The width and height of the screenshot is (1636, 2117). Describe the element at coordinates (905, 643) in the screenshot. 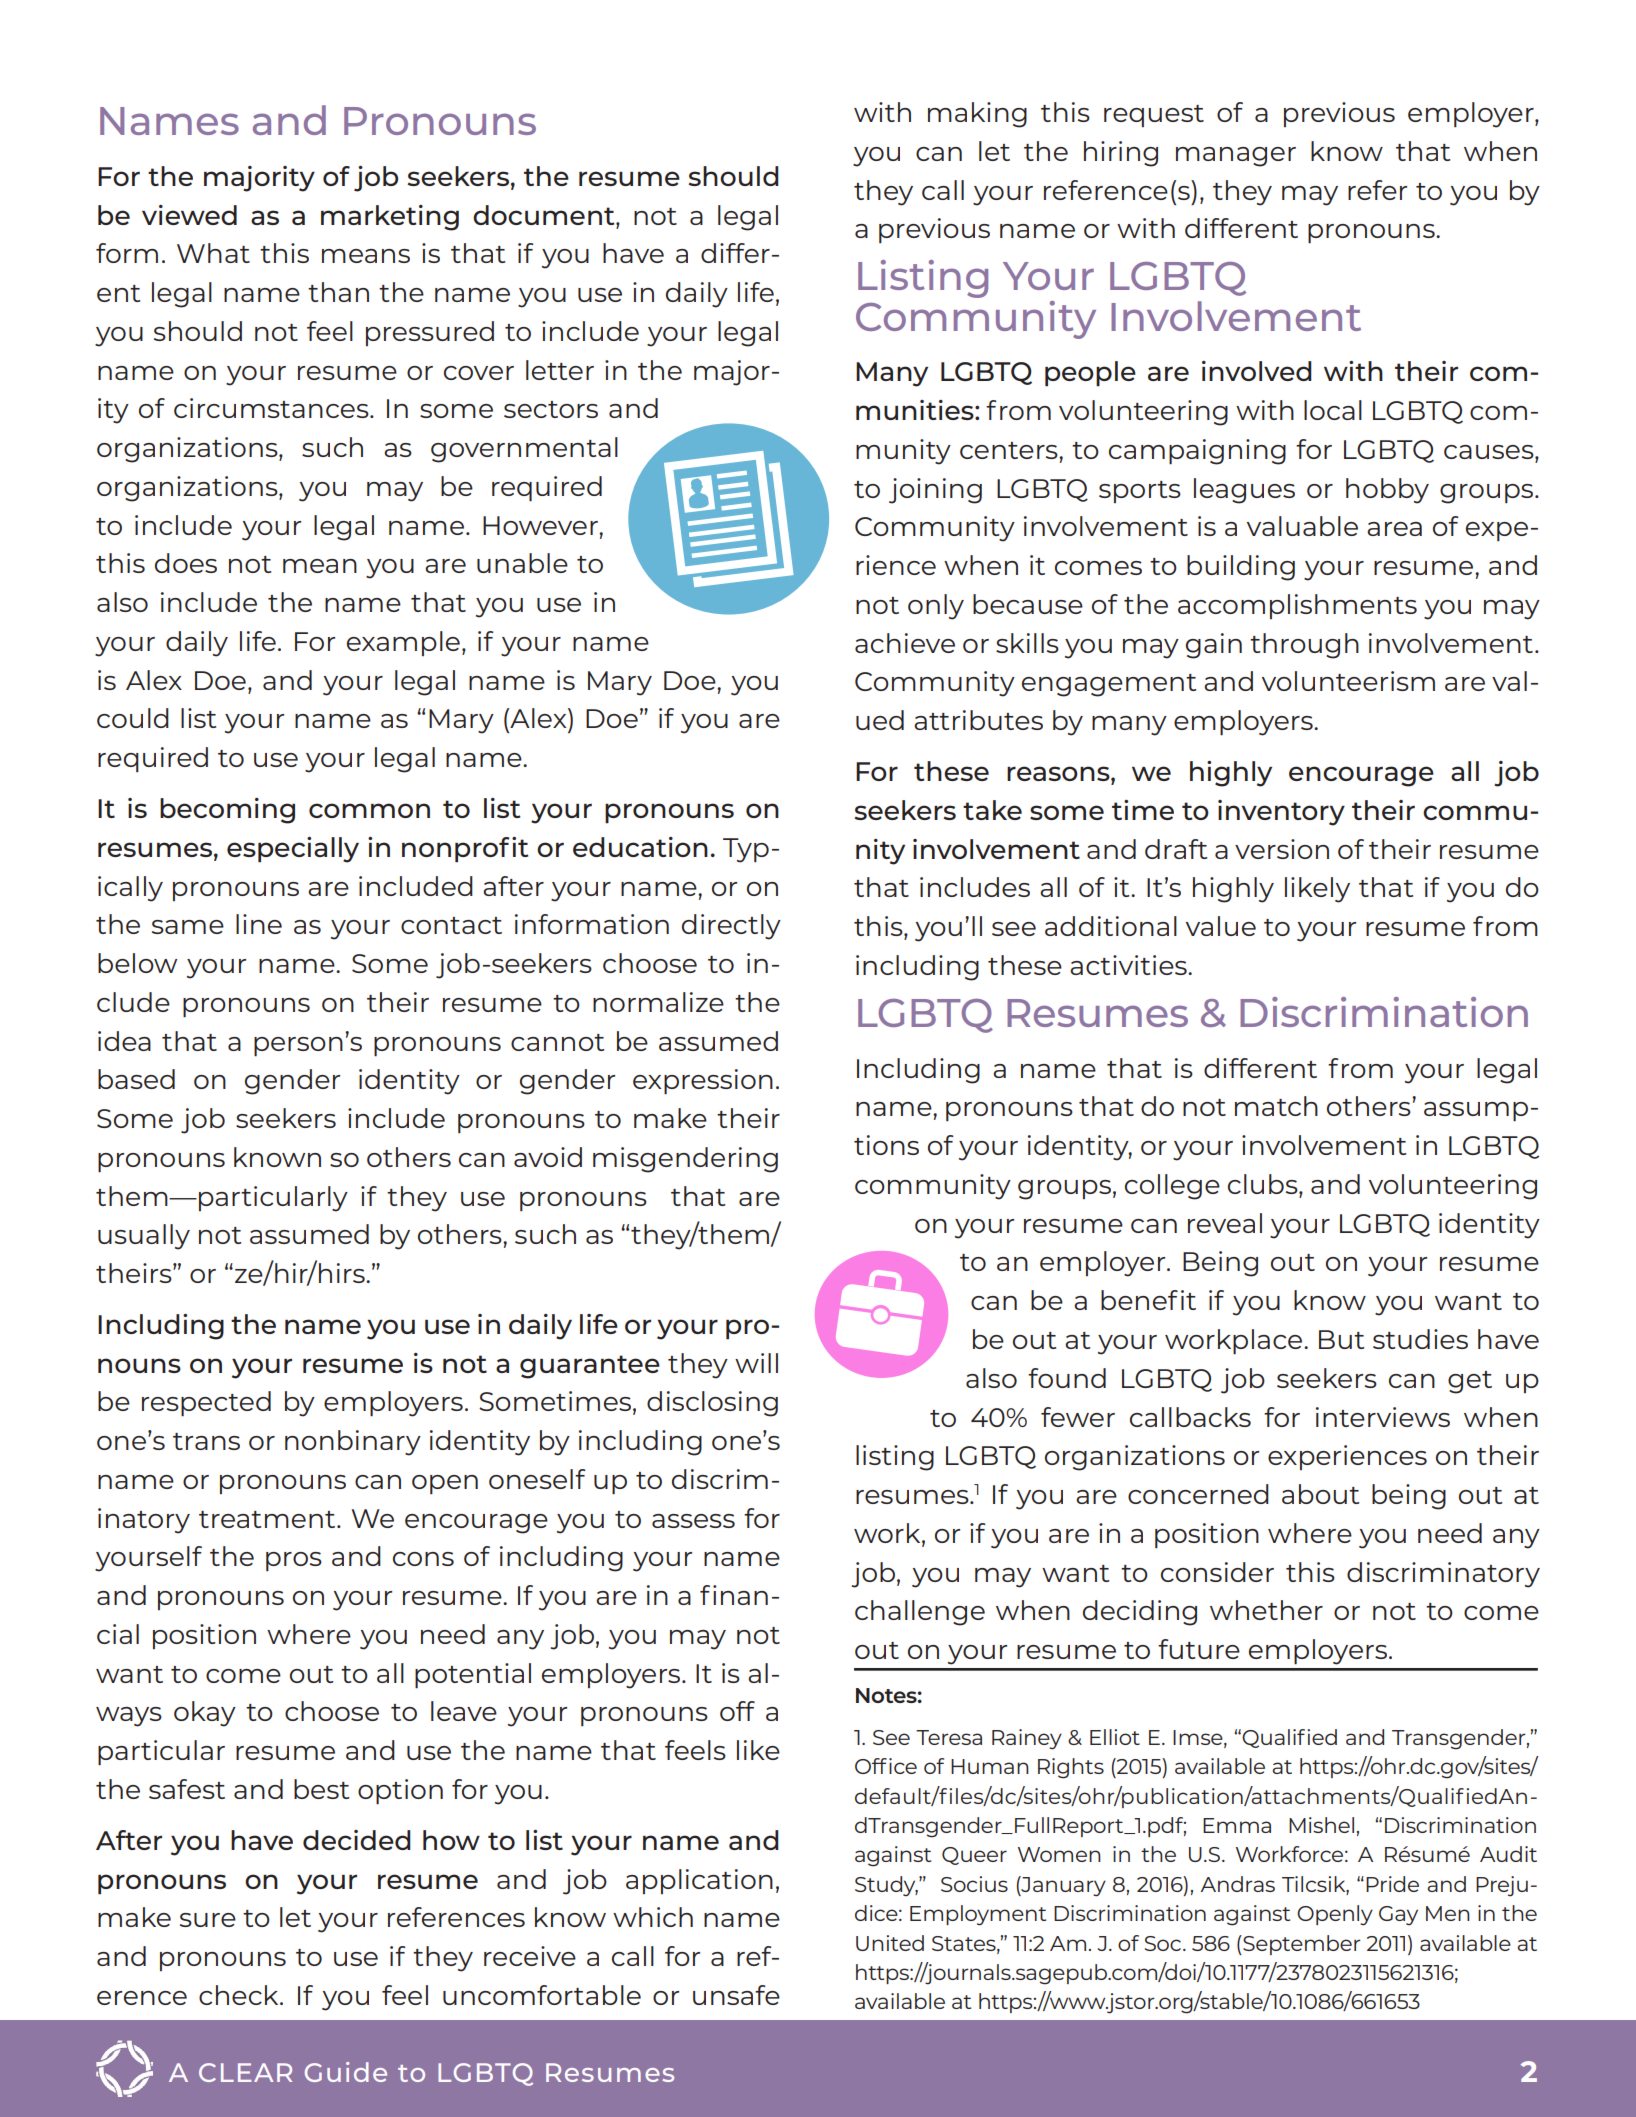

I see `achieve` at that location.
